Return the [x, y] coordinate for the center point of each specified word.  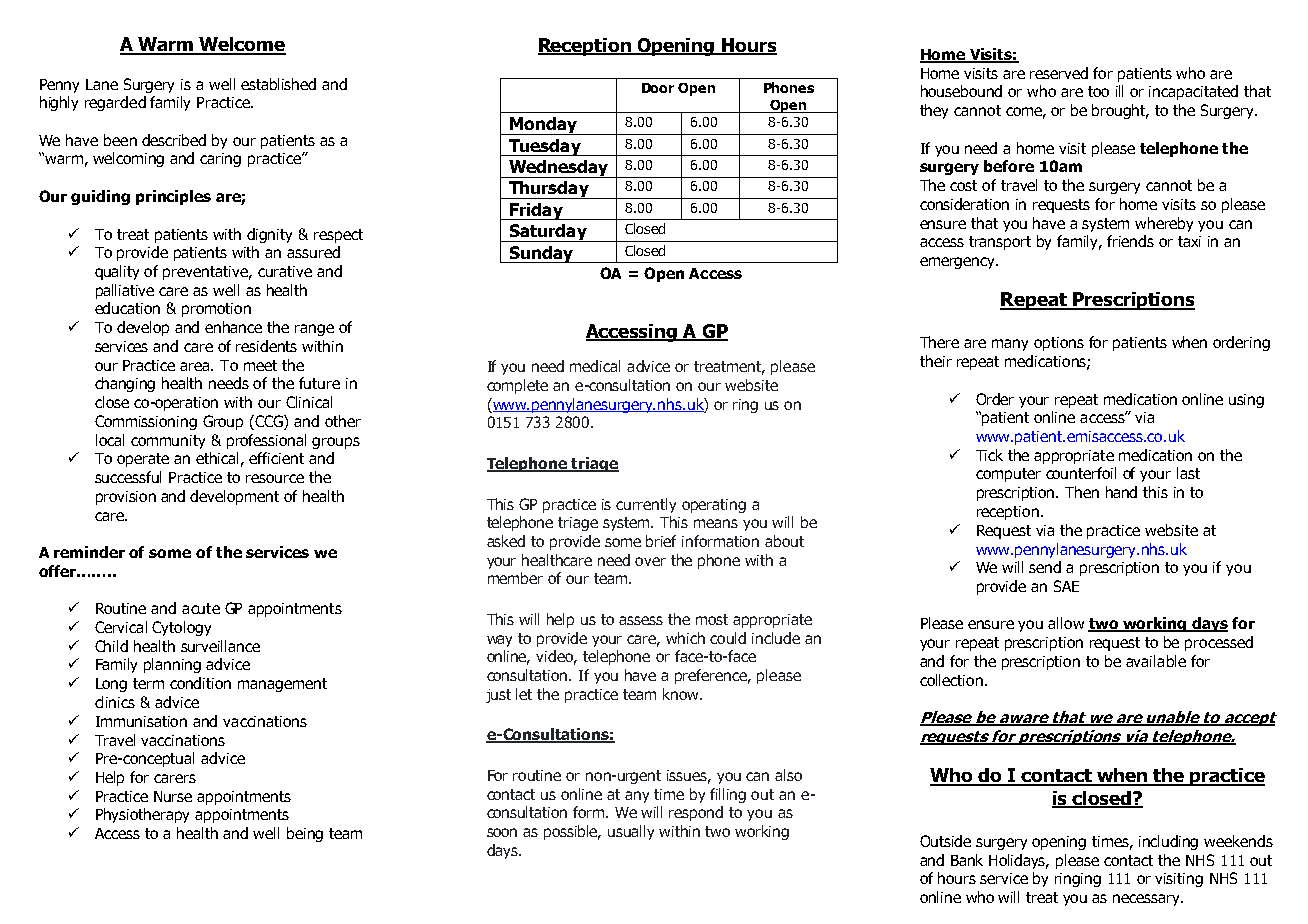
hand [1121, 492]
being [305, 834]
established [278, 84]
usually [631, 832]
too [1098, 91]
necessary [1148, 900]
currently [646, 505]
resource [275, 478]
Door [658, 88]
